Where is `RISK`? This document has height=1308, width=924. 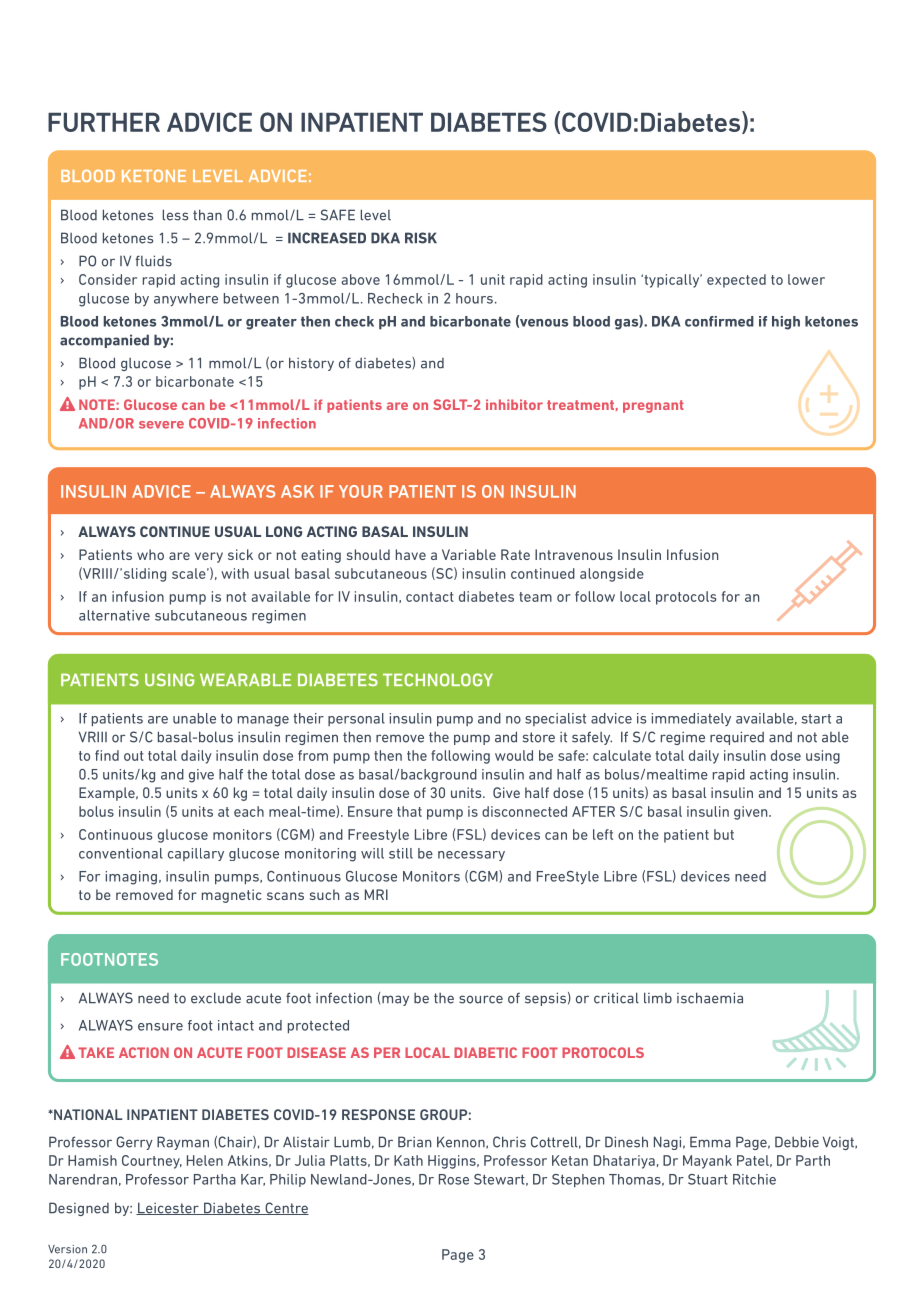 RISK is located at coordinates (421, 238).
